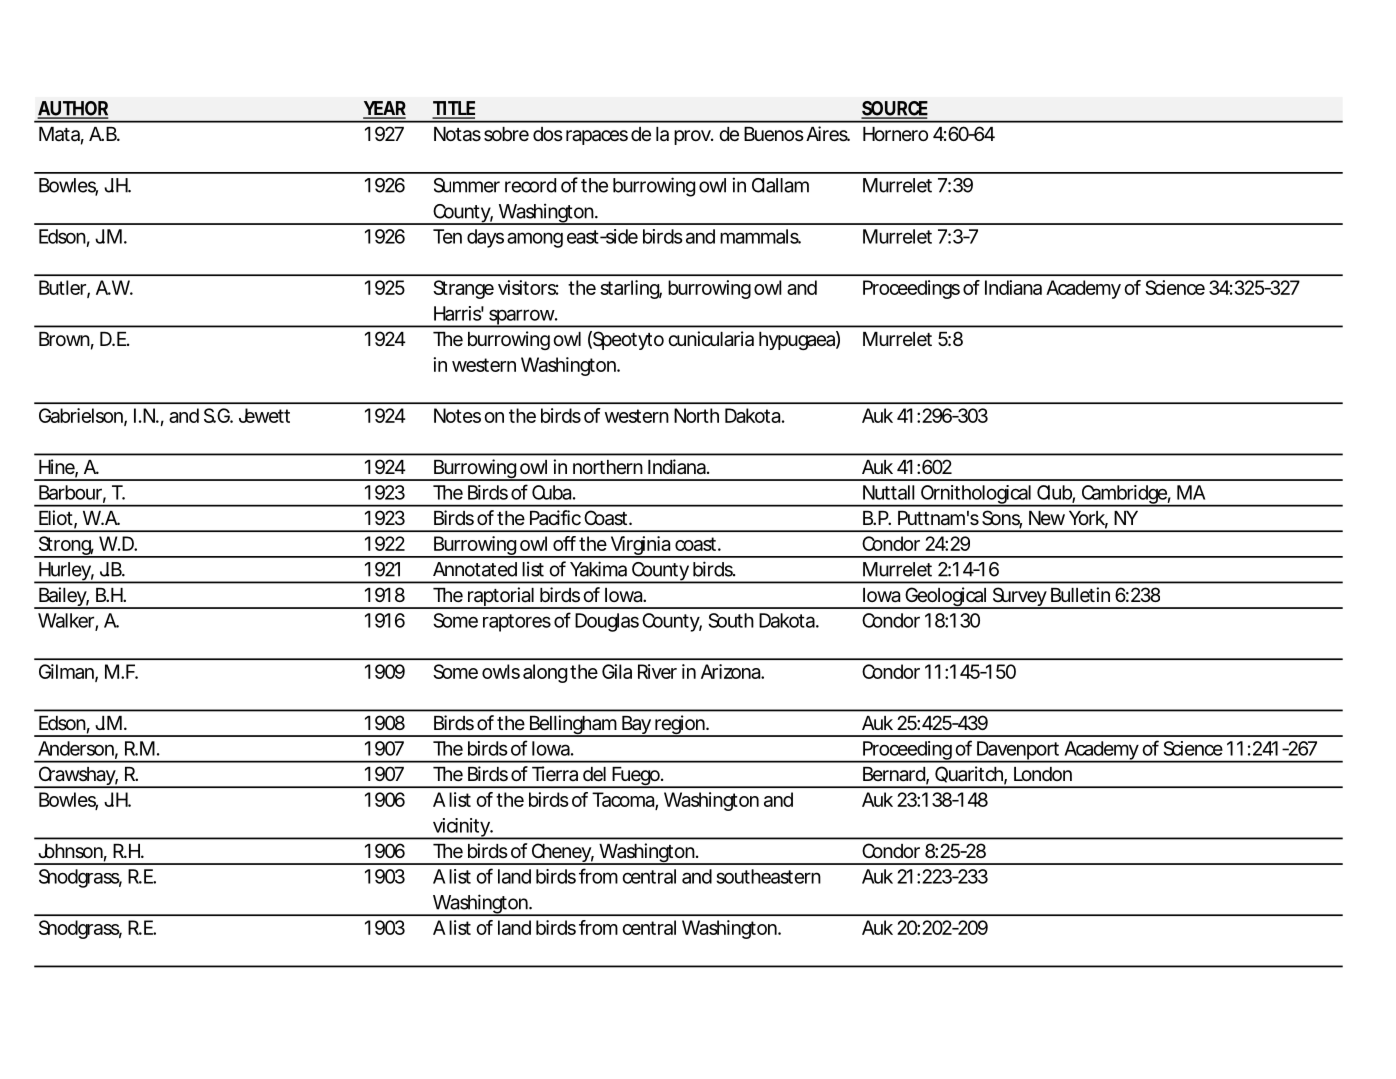 The width and height of the document is (1396, 1079). What do you see at coordinates (548, 134) in the document?
I see `dos` at bounding box center [548, 134].
